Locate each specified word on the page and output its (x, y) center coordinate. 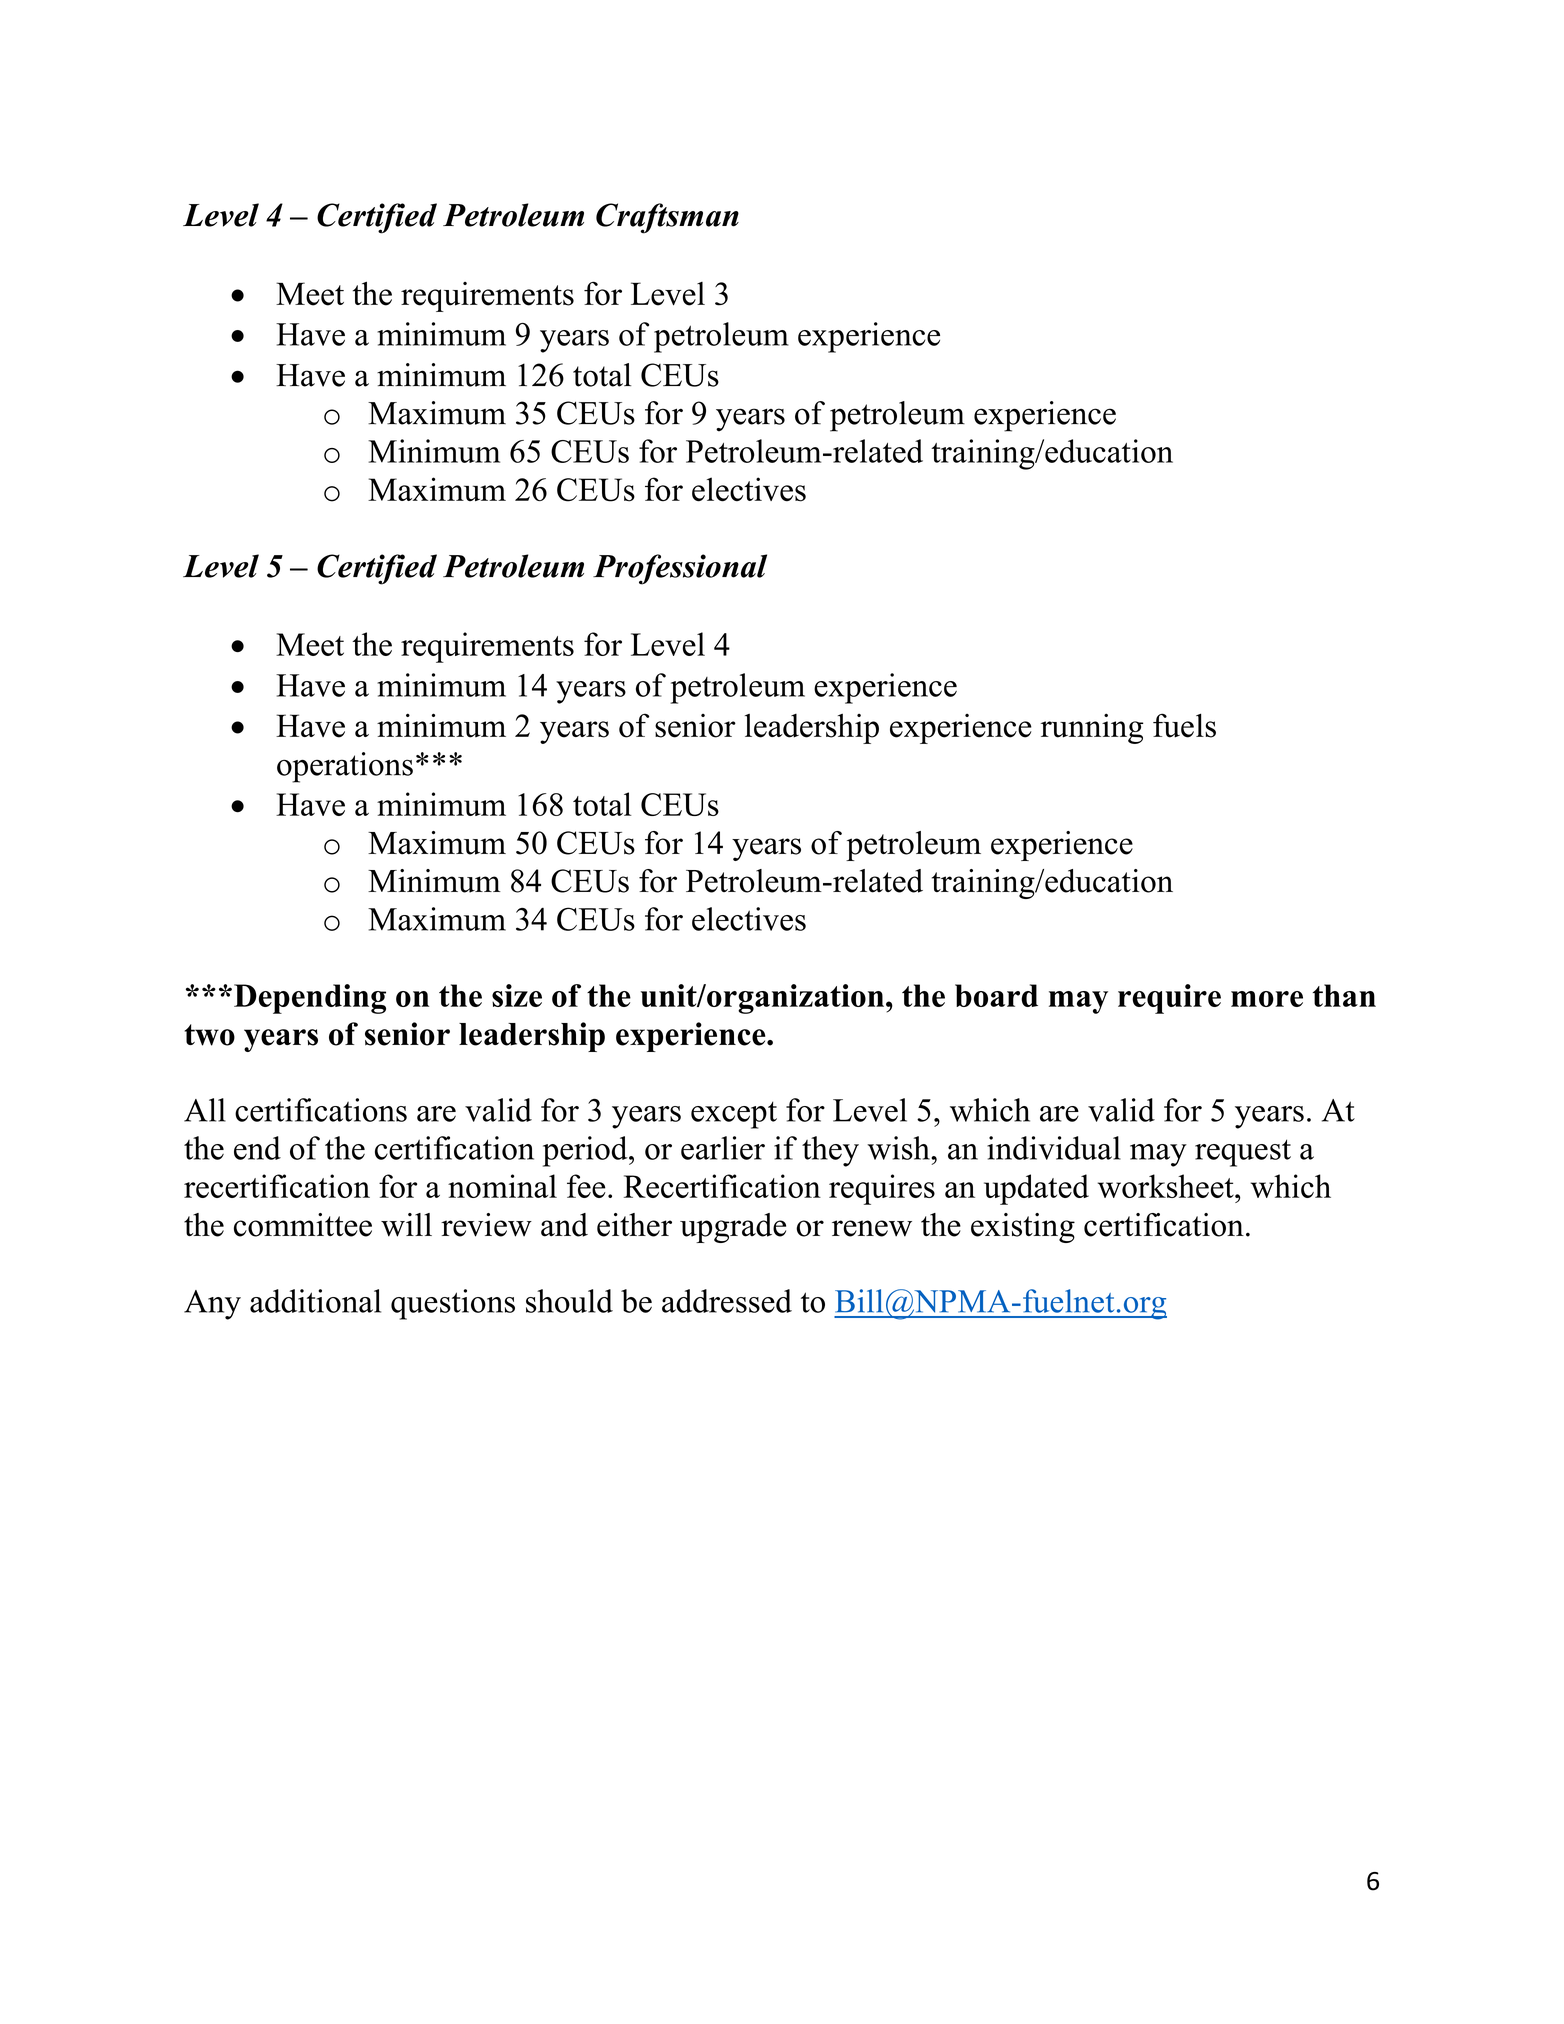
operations (345, 767)
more (1267, 999)
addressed (727, 1301)
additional (315, 1301)
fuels (1184, 725)
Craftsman (667, 218)
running (1092, 728)
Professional (680, 569)
